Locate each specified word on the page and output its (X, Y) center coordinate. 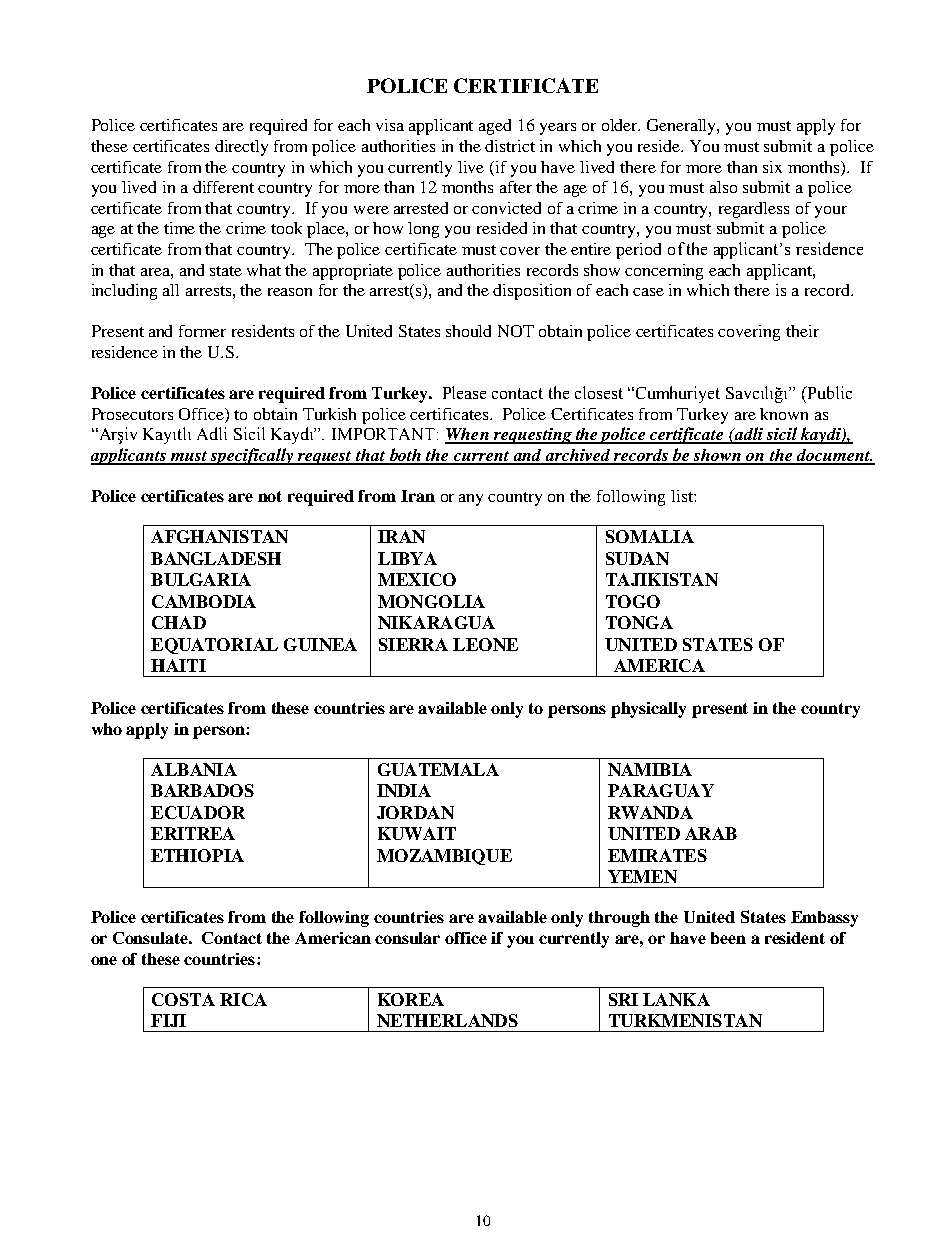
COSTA (183, 999)
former (202, 331)
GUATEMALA (438, 769)
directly (241, 148)
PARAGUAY (661, 790)
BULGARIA (201, 579)
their (802, 331)
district (510, 146)
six (772, 167)
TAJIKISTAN (662, 579)
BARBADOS (202, 790)
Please (464, 392)
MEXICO (417, 579)
